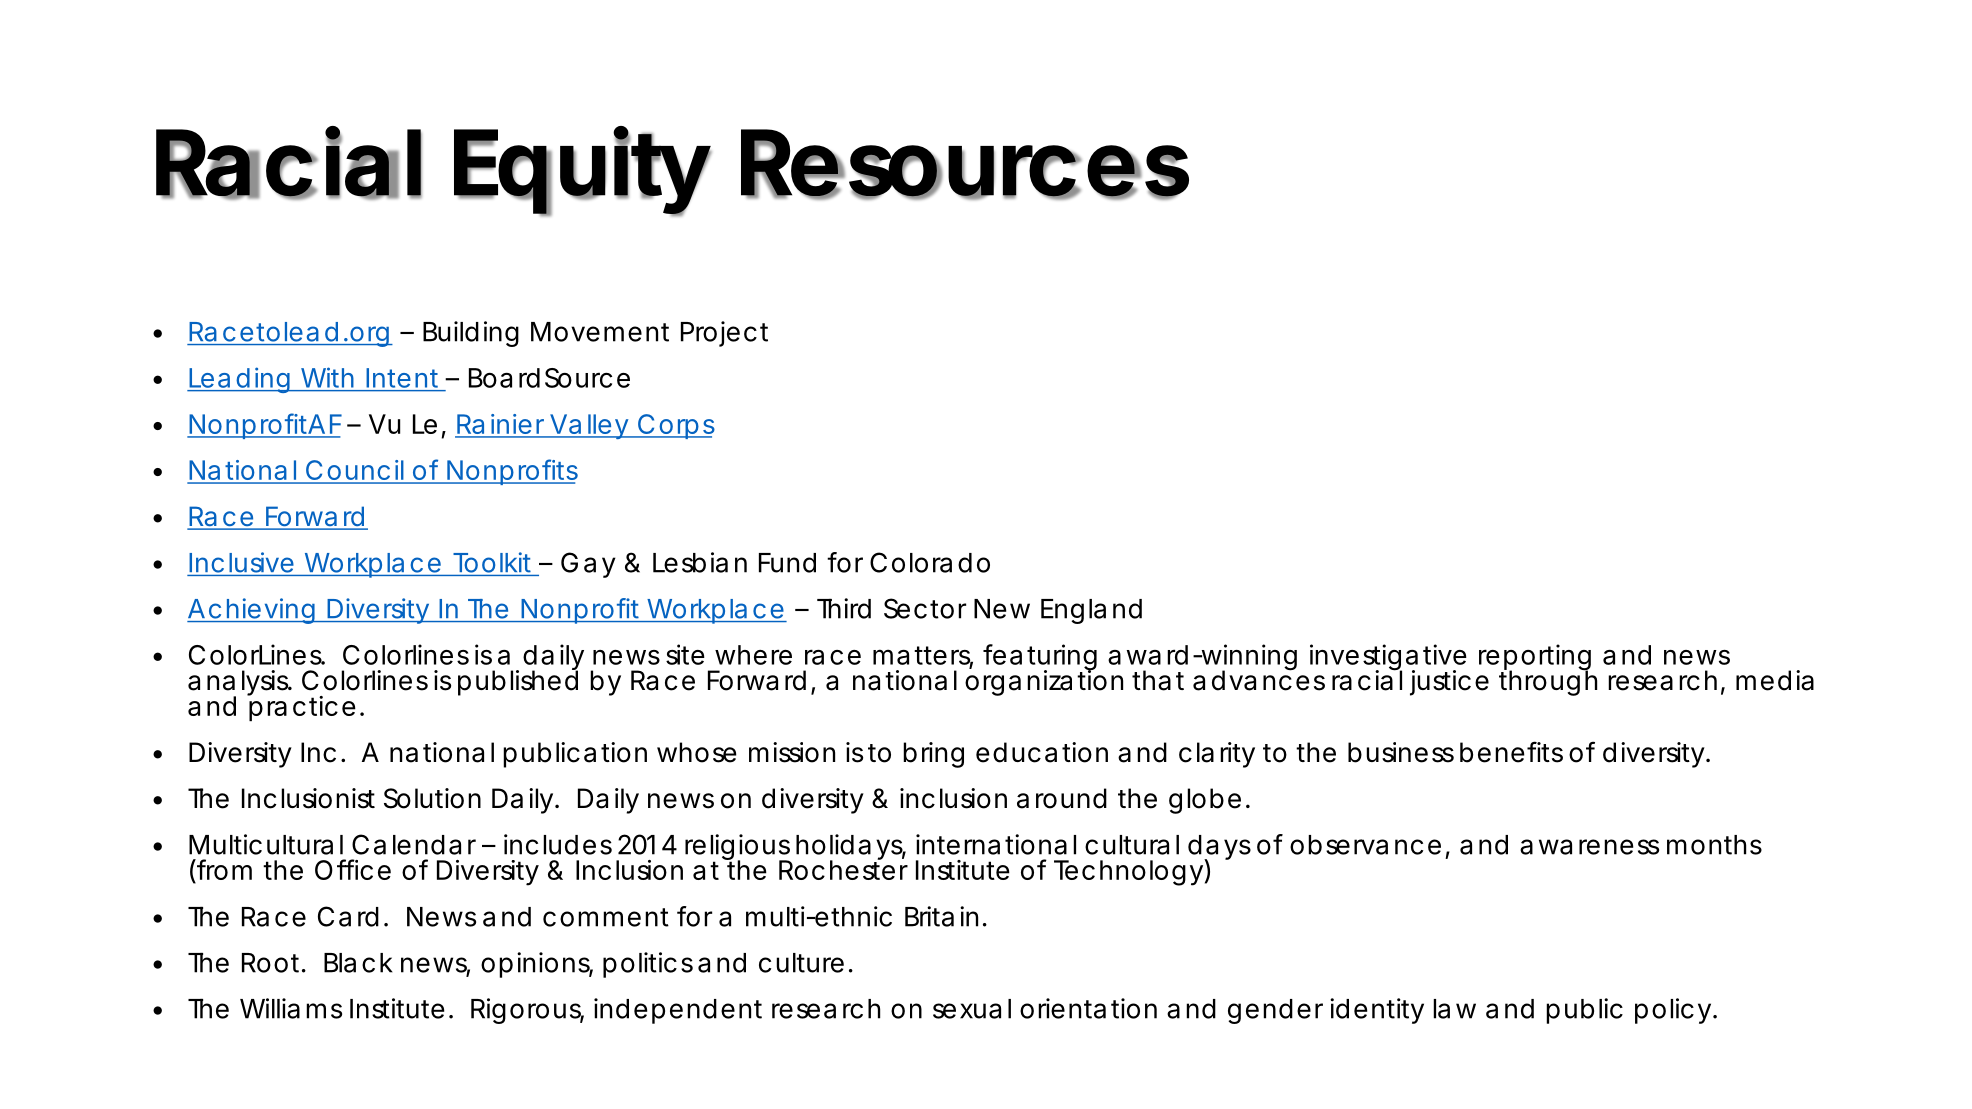 The height and width of the screenshot is (1109, 1972). Describe the element at coordinates (432, 798) in the screenshot. I see `Solution` at that location.
